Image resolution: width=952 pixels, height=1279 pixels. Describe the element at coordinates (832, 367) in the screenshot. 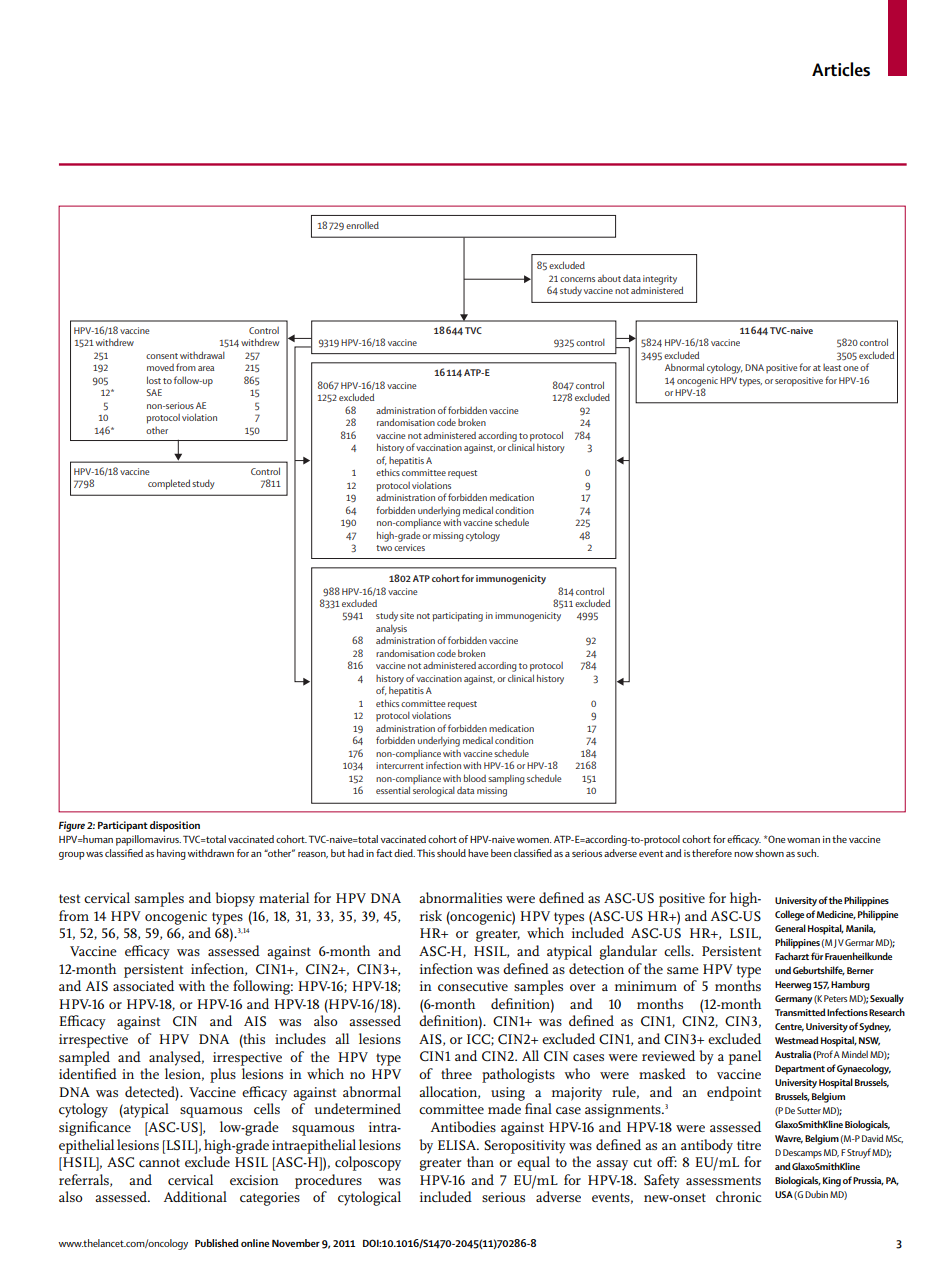

I see `least` at that location.
